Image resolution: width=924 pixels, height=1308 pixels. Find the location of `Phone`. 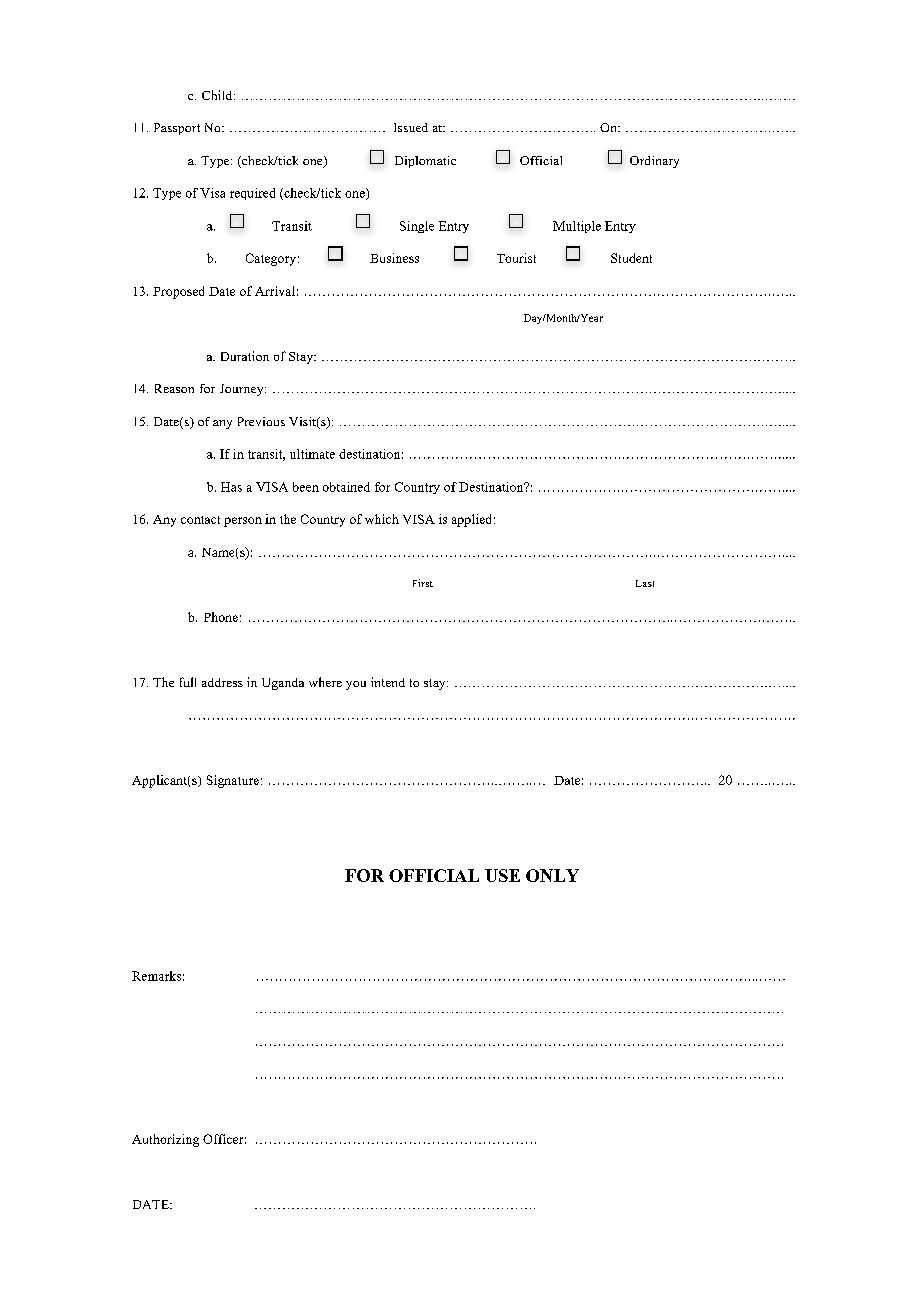

Phone is located at coordinates (221, 617).
